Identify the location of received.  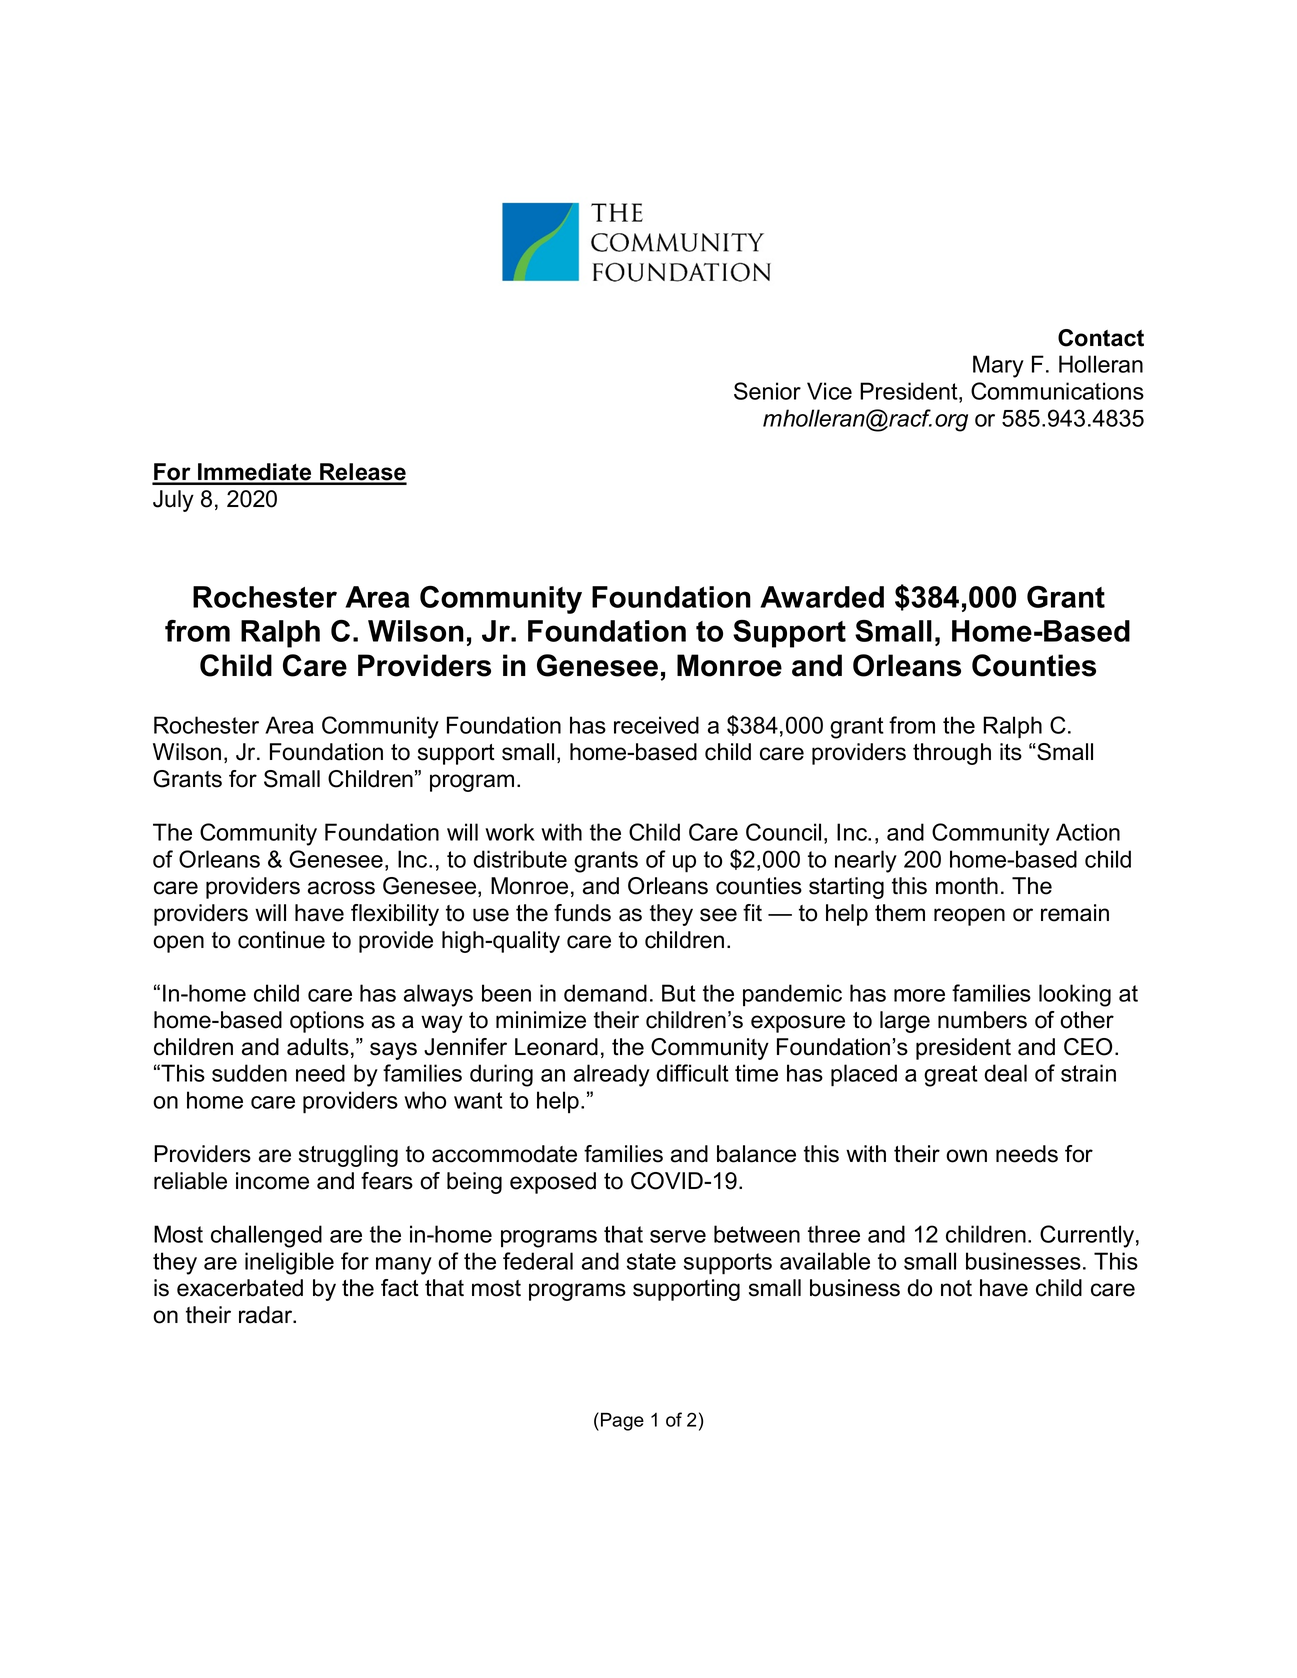
(656, 725).
